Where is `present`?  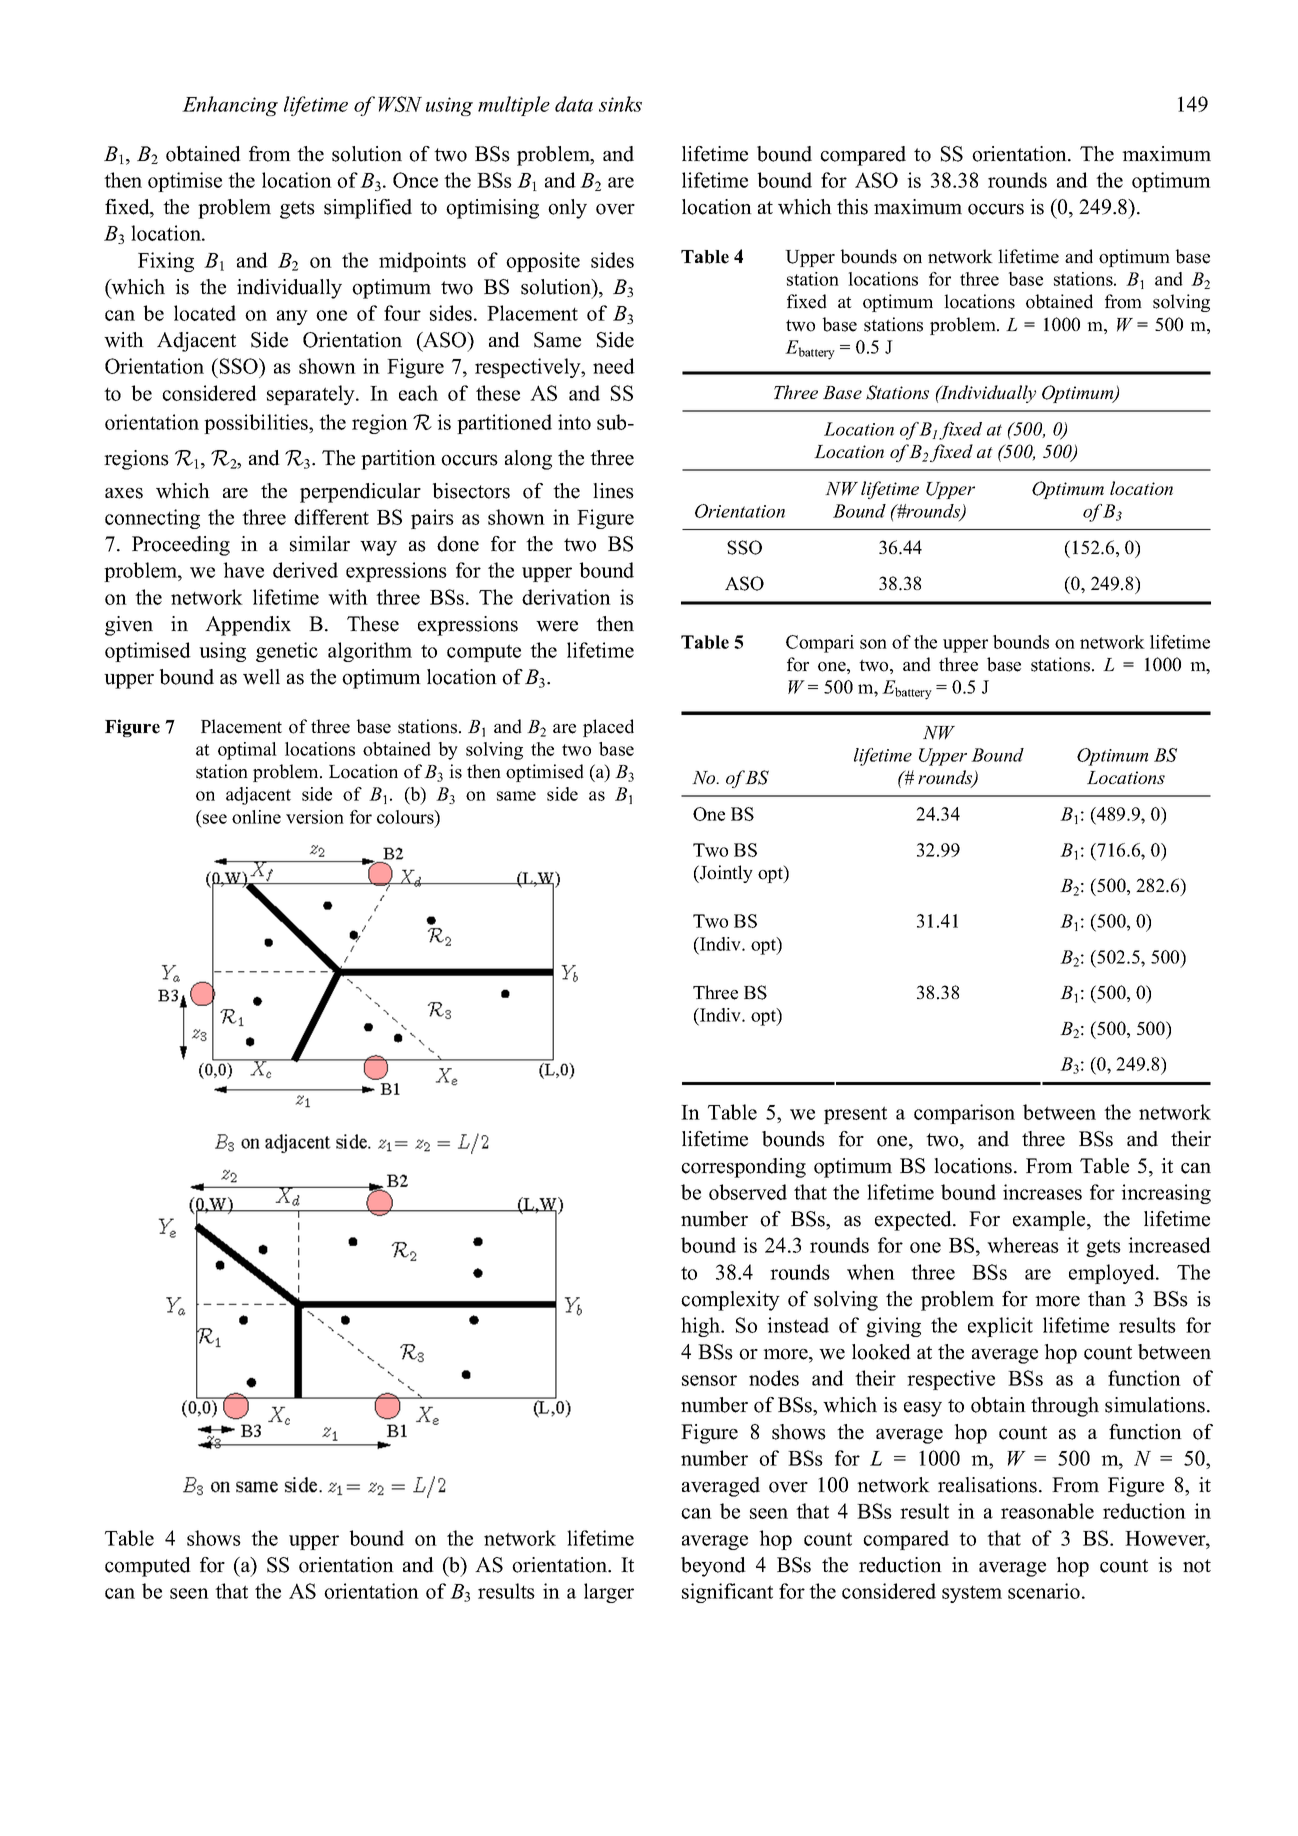 present is located at coordinates (855, 1115).
